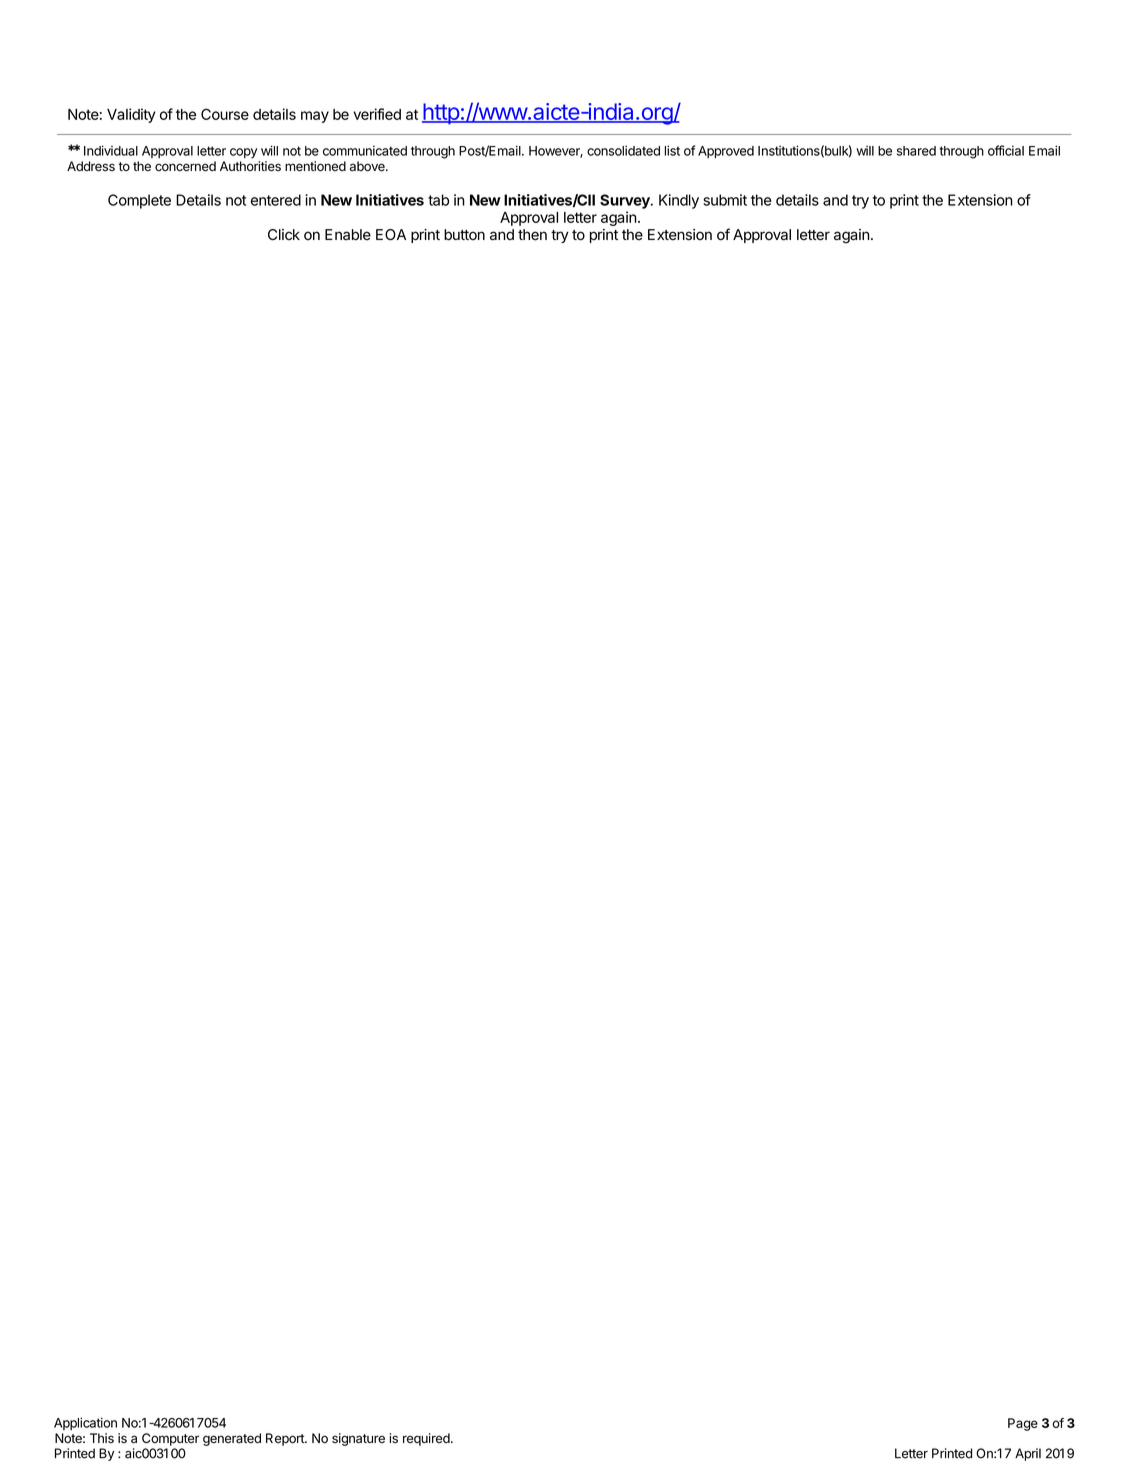  What do you see at coordinates (1023, 1424) in the page?
I see `Page` at bounding box center [1023, 1424].
